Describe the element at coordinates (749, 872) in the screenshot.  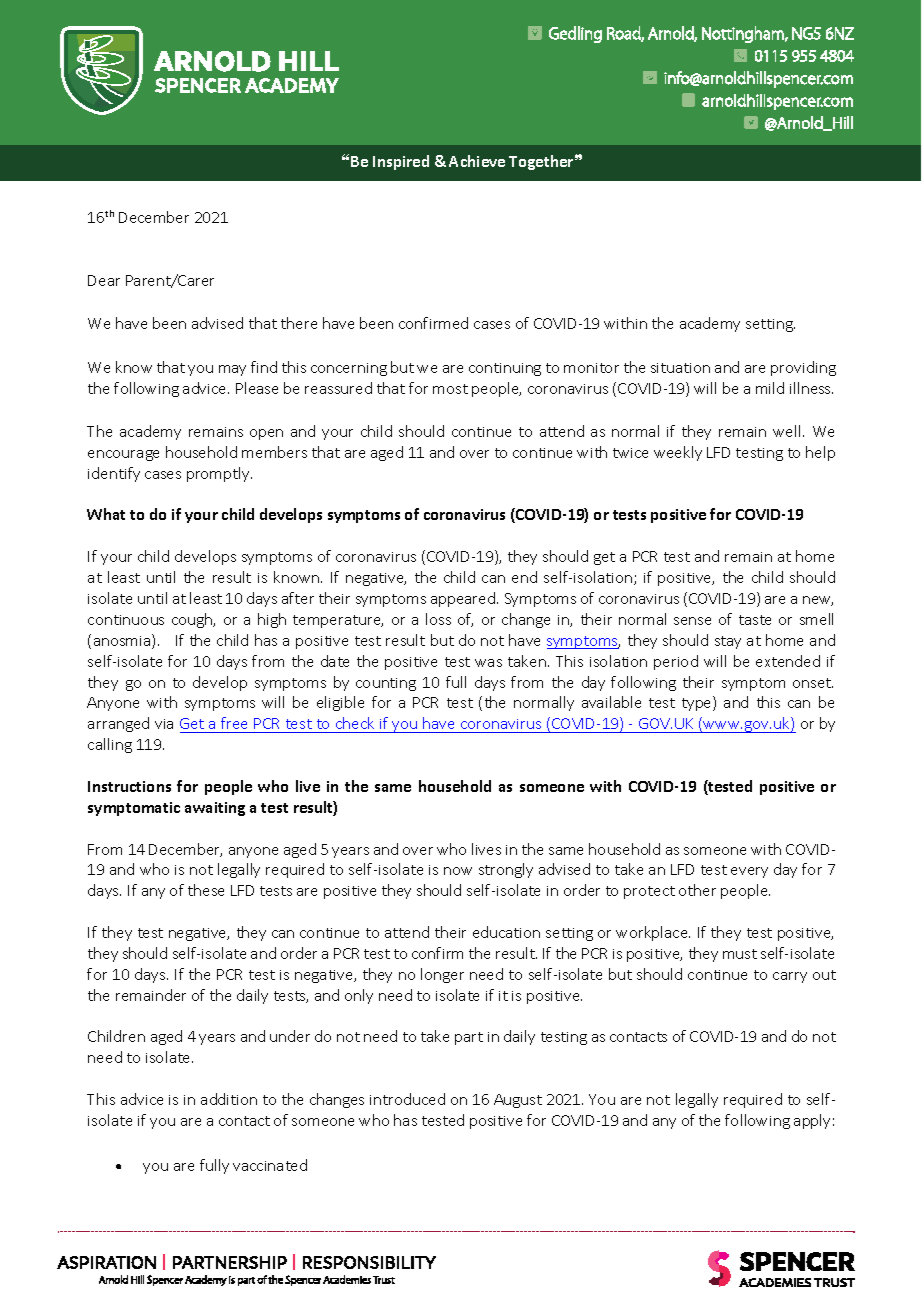
I see `every` at that location.
